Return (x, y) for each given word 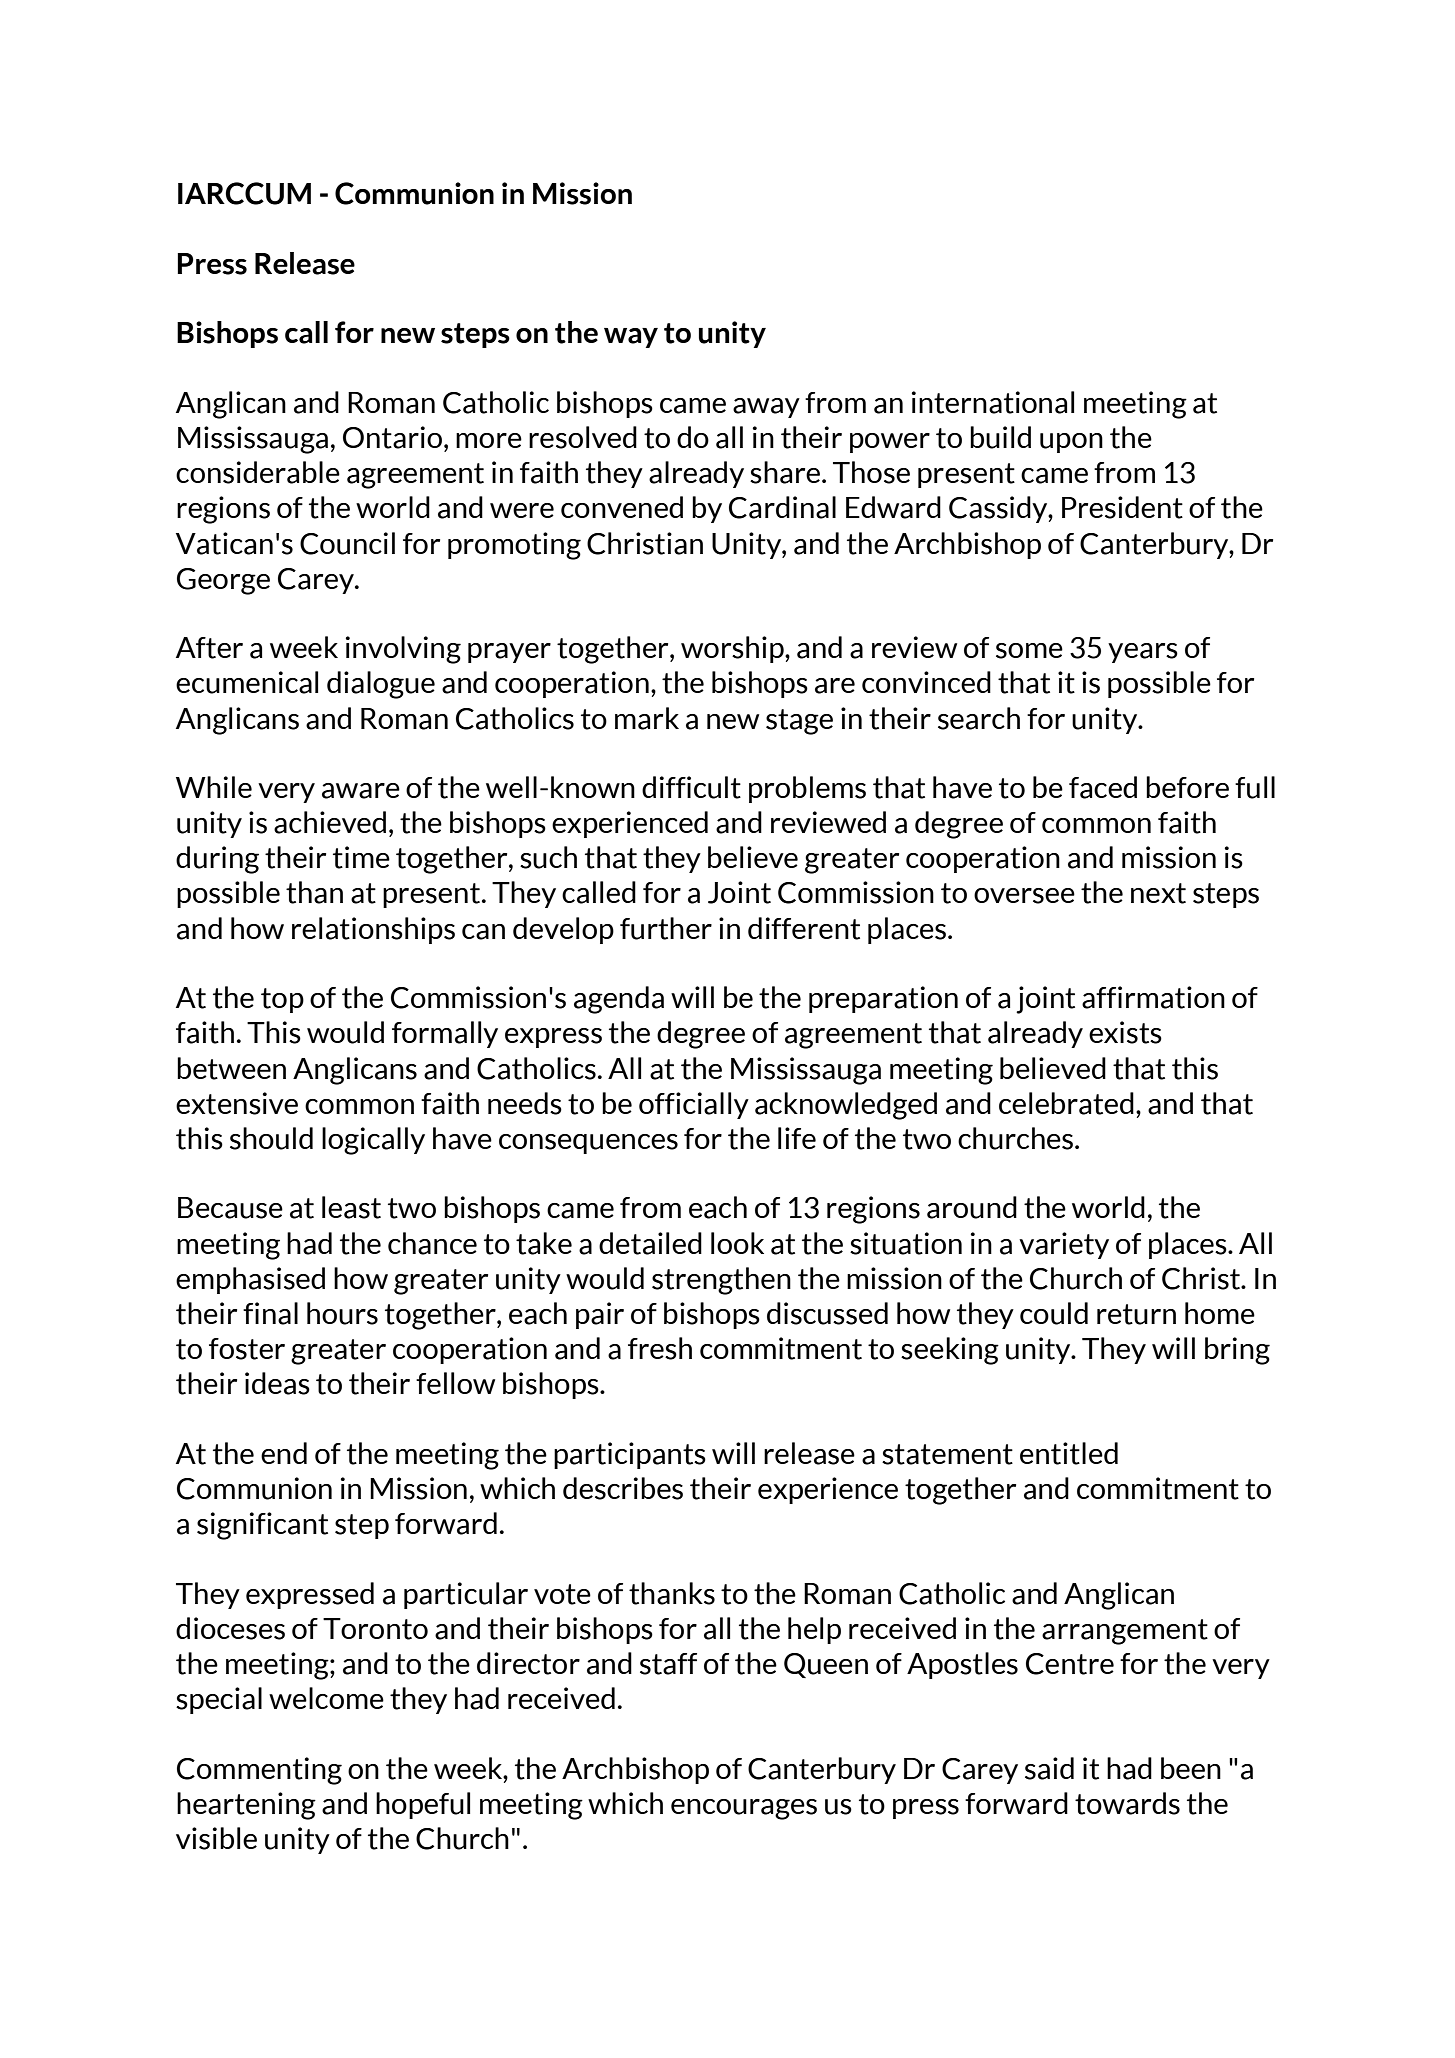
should (271, 1138)
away (766, 408)
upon (1071, 443)
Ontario (392, 437)
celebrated (1066, 1103)
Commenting (259, 1771)
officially (694, 1105)
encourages (744, 1809)
